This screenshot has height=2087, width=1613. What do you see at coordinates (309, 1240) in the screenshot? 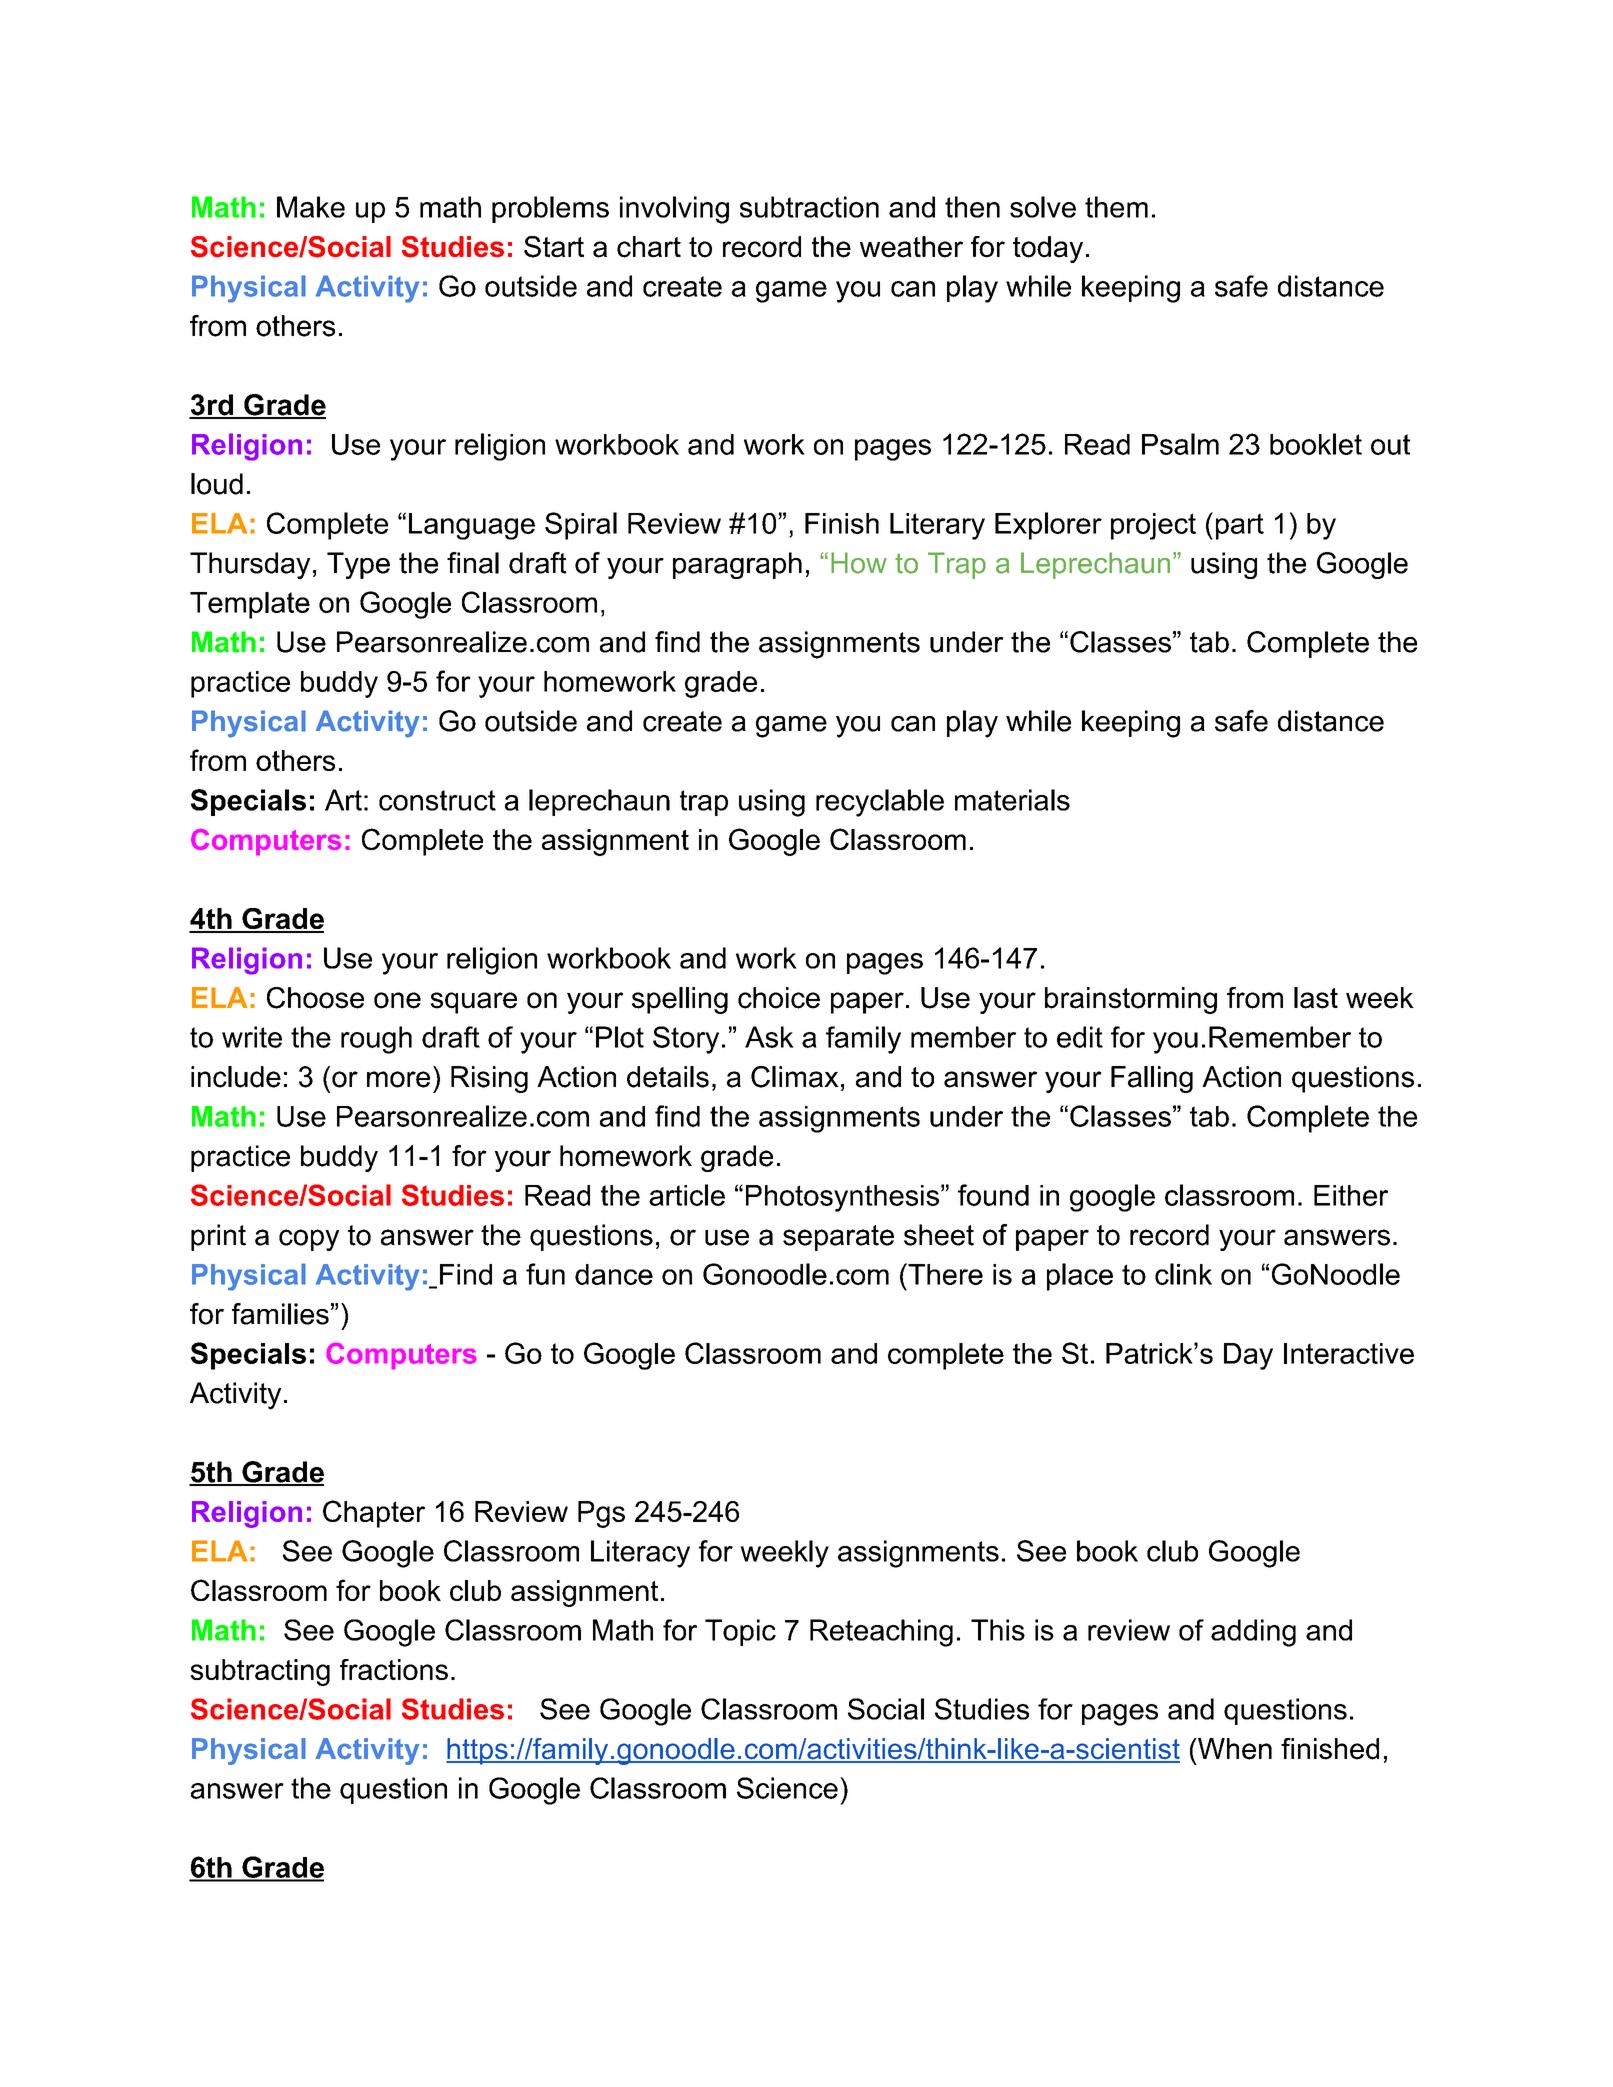
I see `copy` at bounding box center [309, 1240].
